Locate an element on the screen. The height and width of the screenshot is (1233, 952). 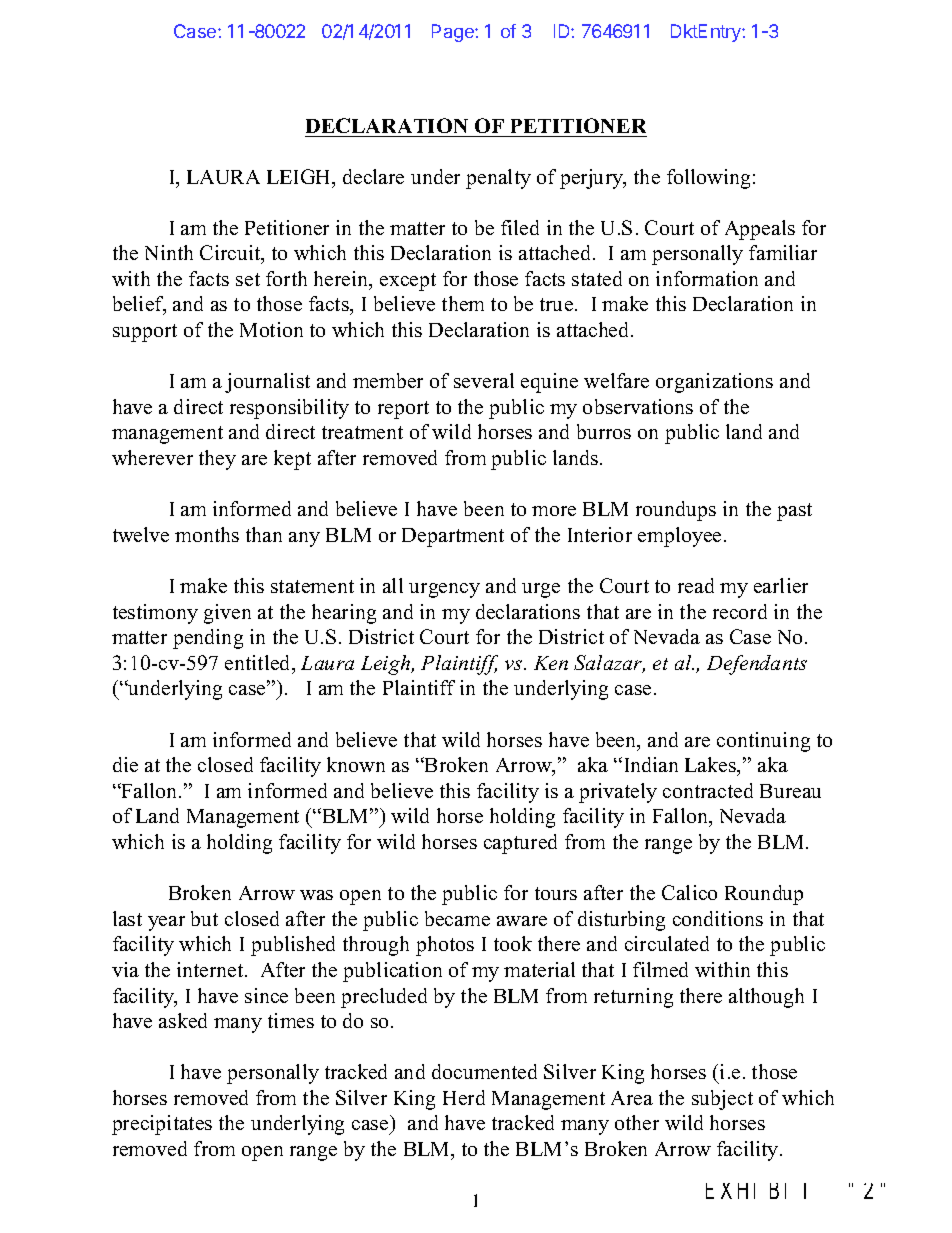
Circuit is located at coordinates (231, 254).
